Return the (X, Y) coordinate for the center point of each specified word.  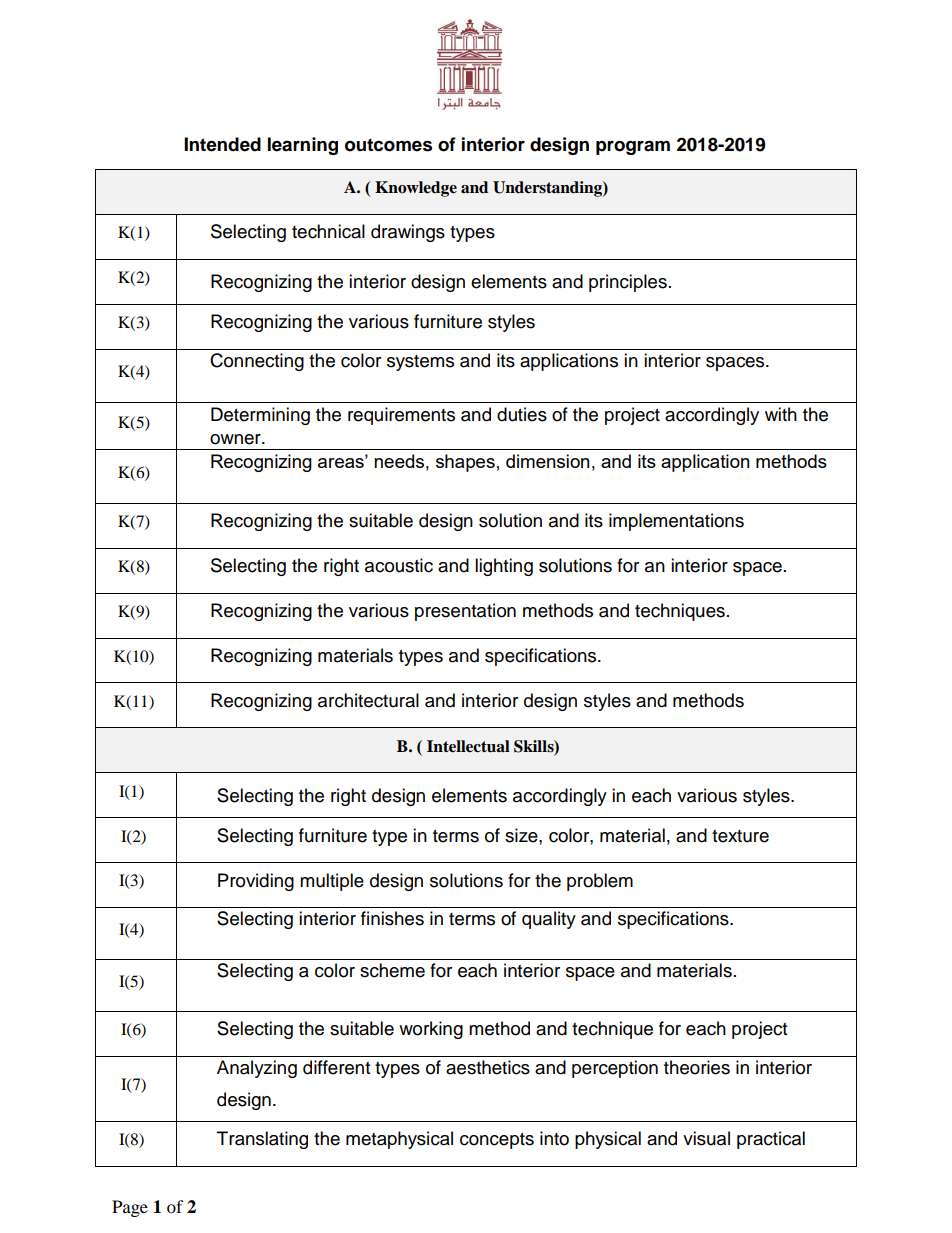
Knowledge (416, 189)
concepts (497, 1141)
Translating (262, 1140)
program (633, 147)
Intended (222, 144)
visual (706, 1138)
